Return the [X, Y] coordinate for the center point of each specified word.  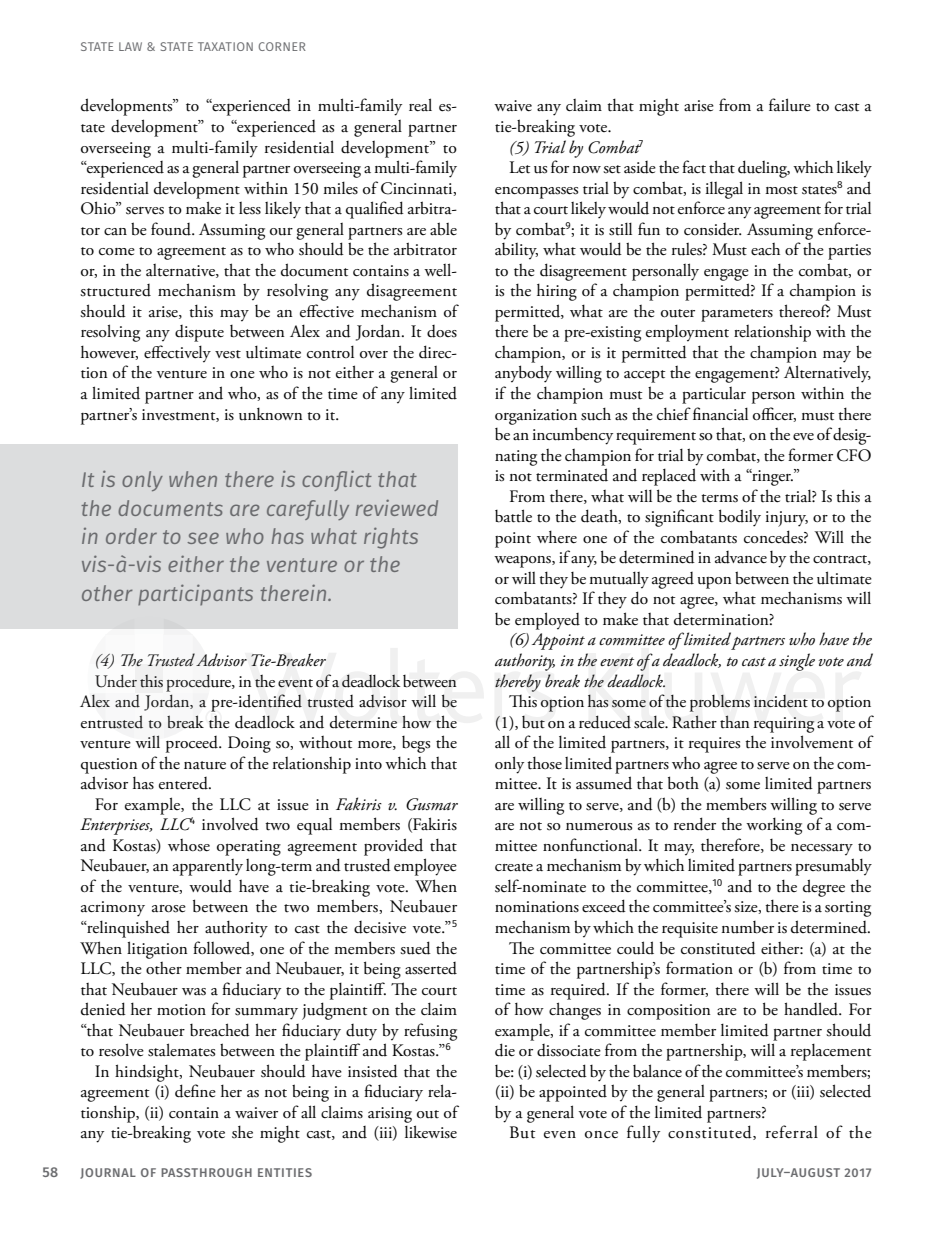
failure [790, 105]
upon [715, 583]
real [420, 105]
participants [195, 594]
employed [547, 621]
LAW [130, 46]
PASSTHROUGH [206, 1172]
